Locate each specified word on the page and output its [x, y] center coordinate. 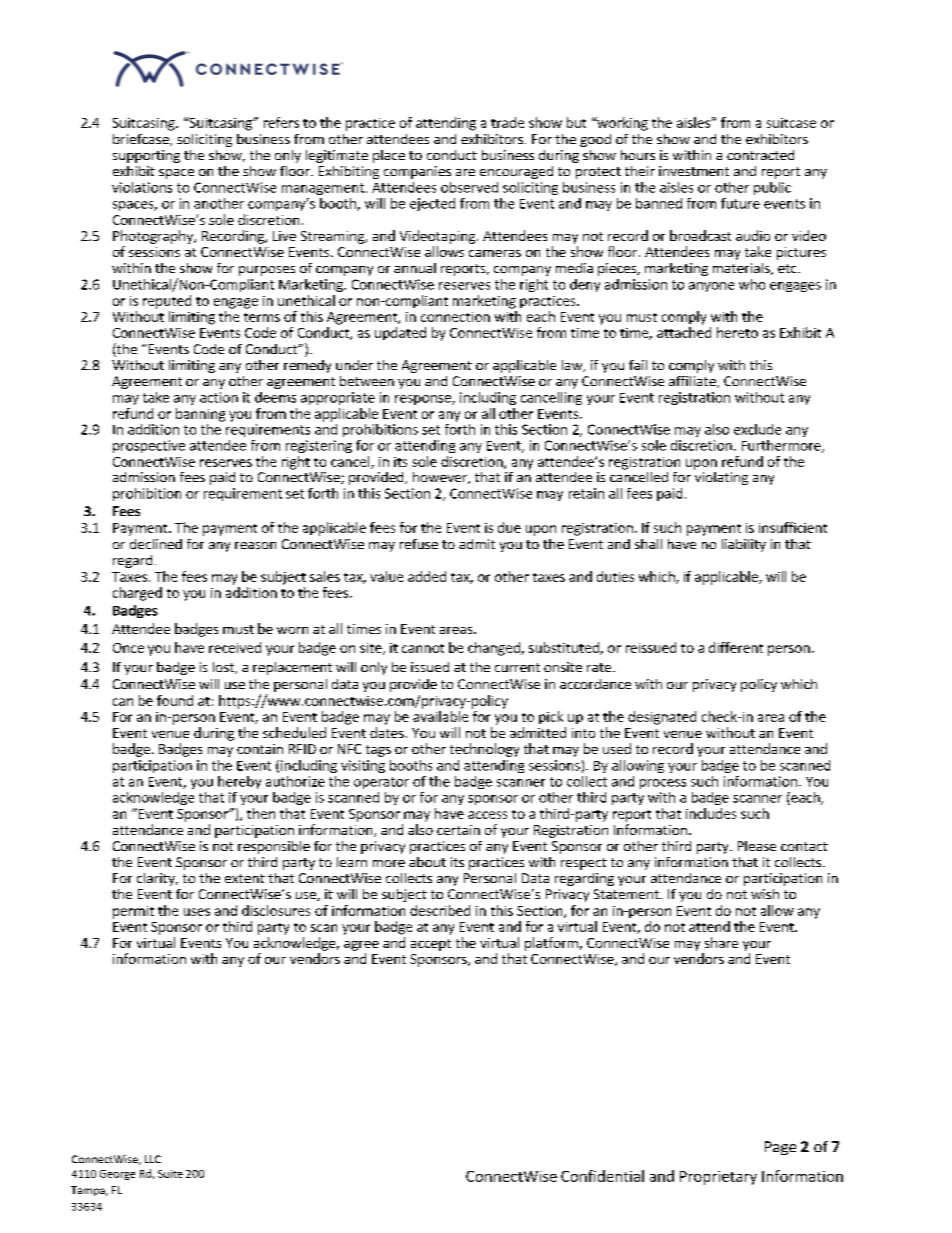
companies [417, 172]
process [663, 784]
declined [156, 544]
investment [694, 171]
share [721, 942]
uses [197, 912]
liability [744, 545]
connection [455, 317]
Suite [170, 1174]
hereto [737, 332]
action [219, 397]
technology [484, 750]
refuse [419, 544]
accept [431, 945]
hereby [239, 782]
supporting [146, 156]
